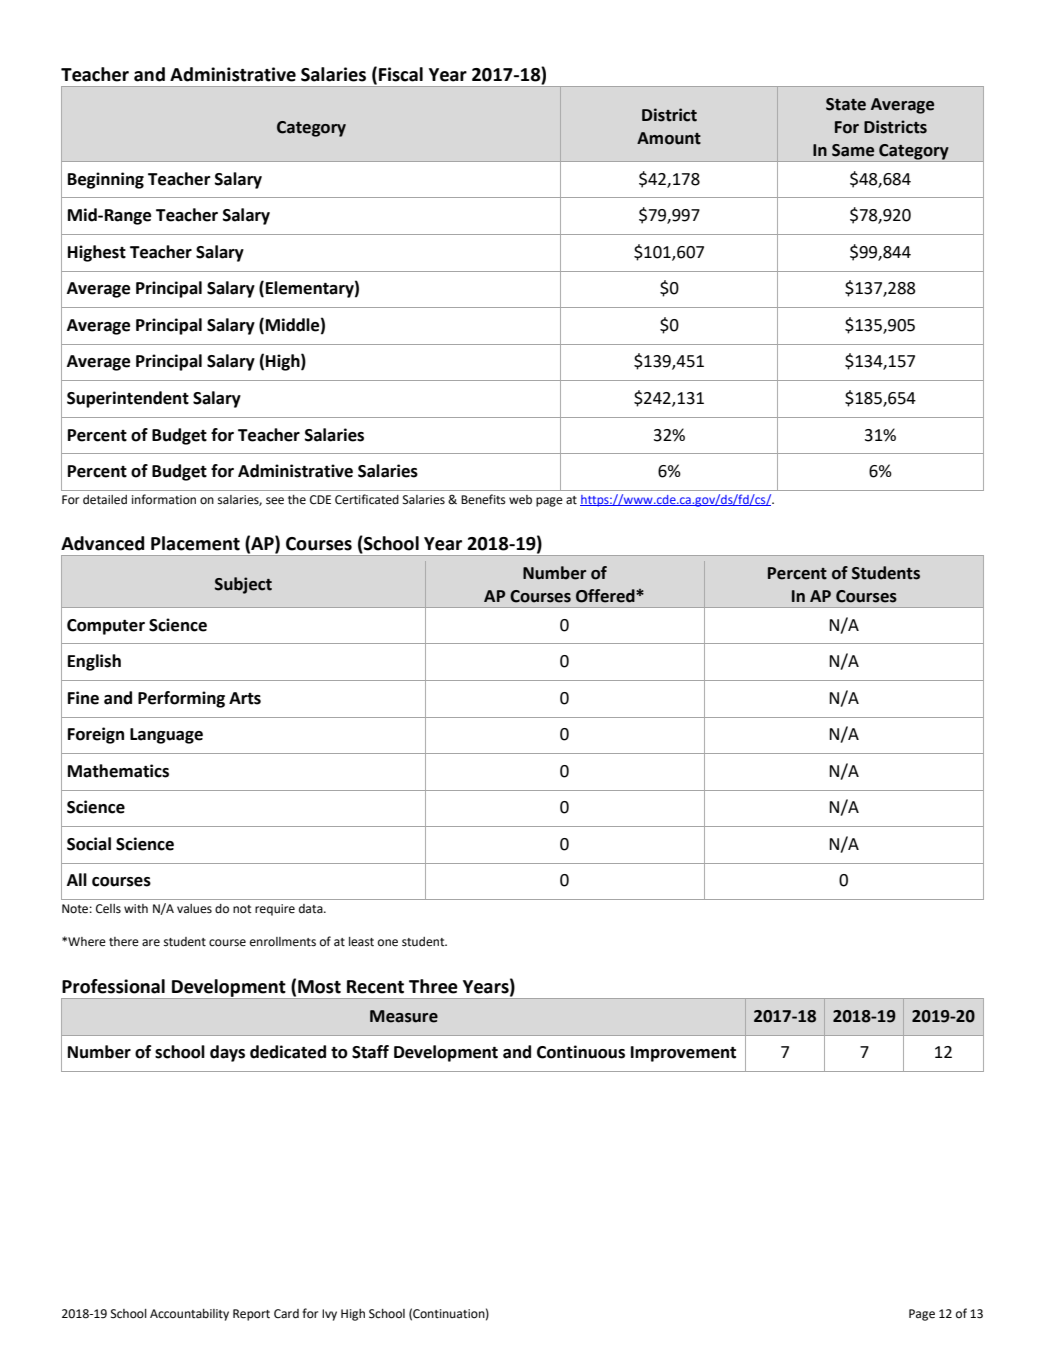  Describe the element at coordinates (401, 74) in the screenshot. I see `Fiscal` at that location.
